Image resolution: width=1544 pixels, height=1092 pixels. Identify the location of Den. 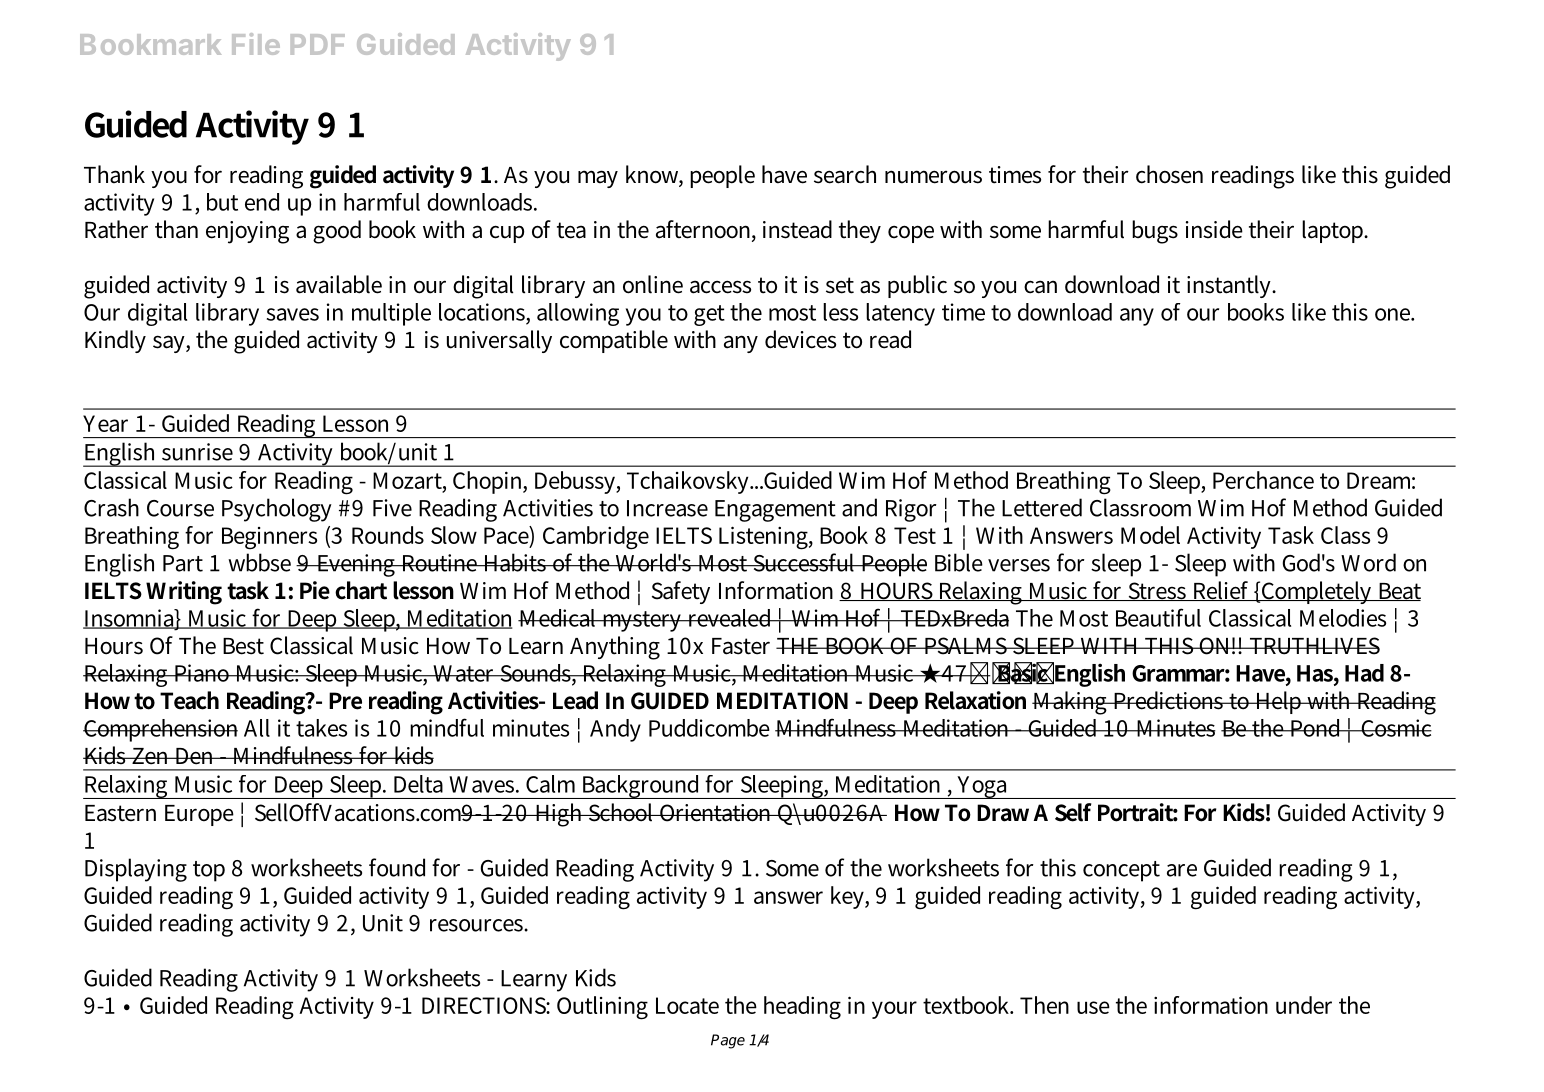
(195, 756).
